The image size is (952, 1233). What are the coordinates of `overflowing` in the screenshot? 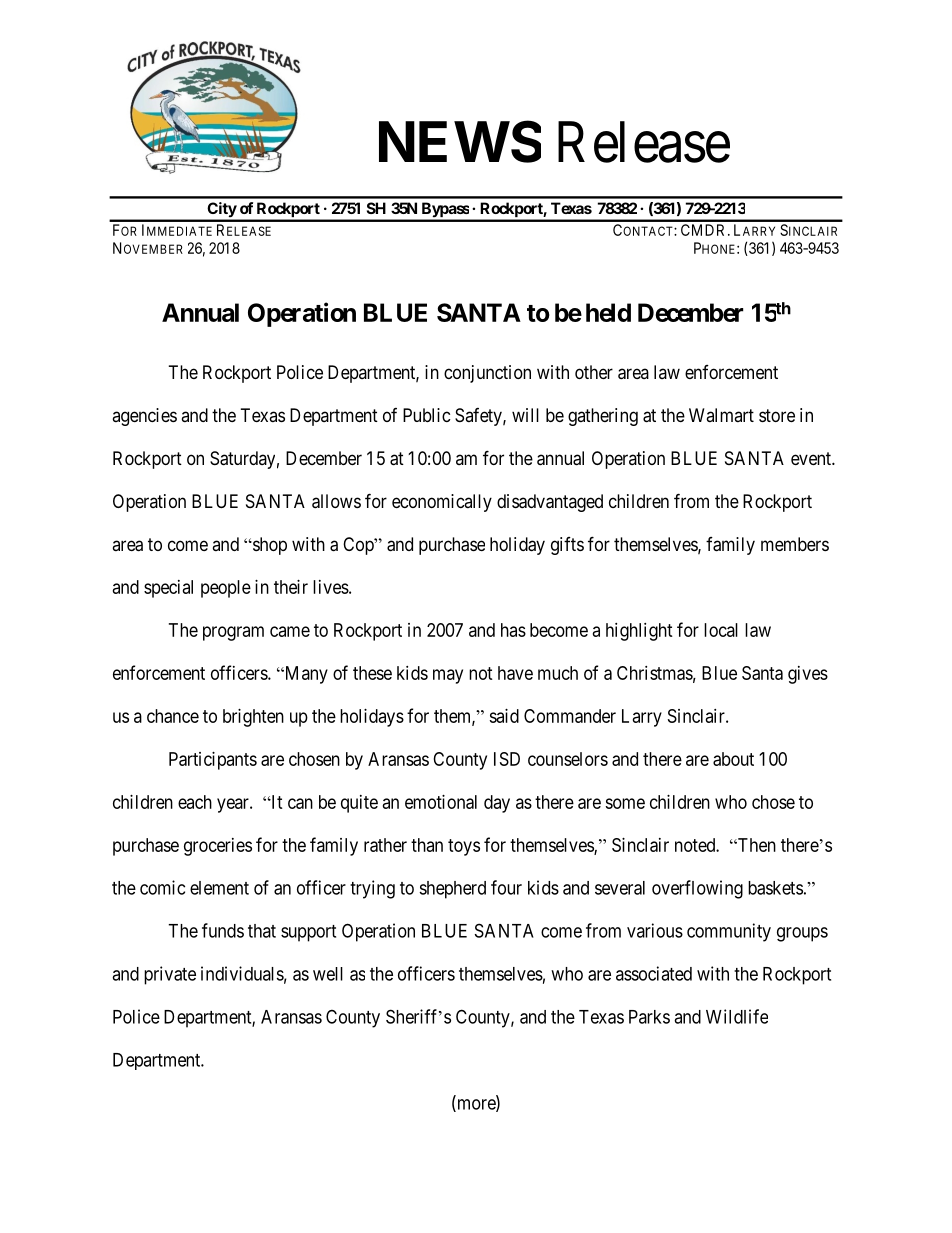 It's located at (697, 889).
